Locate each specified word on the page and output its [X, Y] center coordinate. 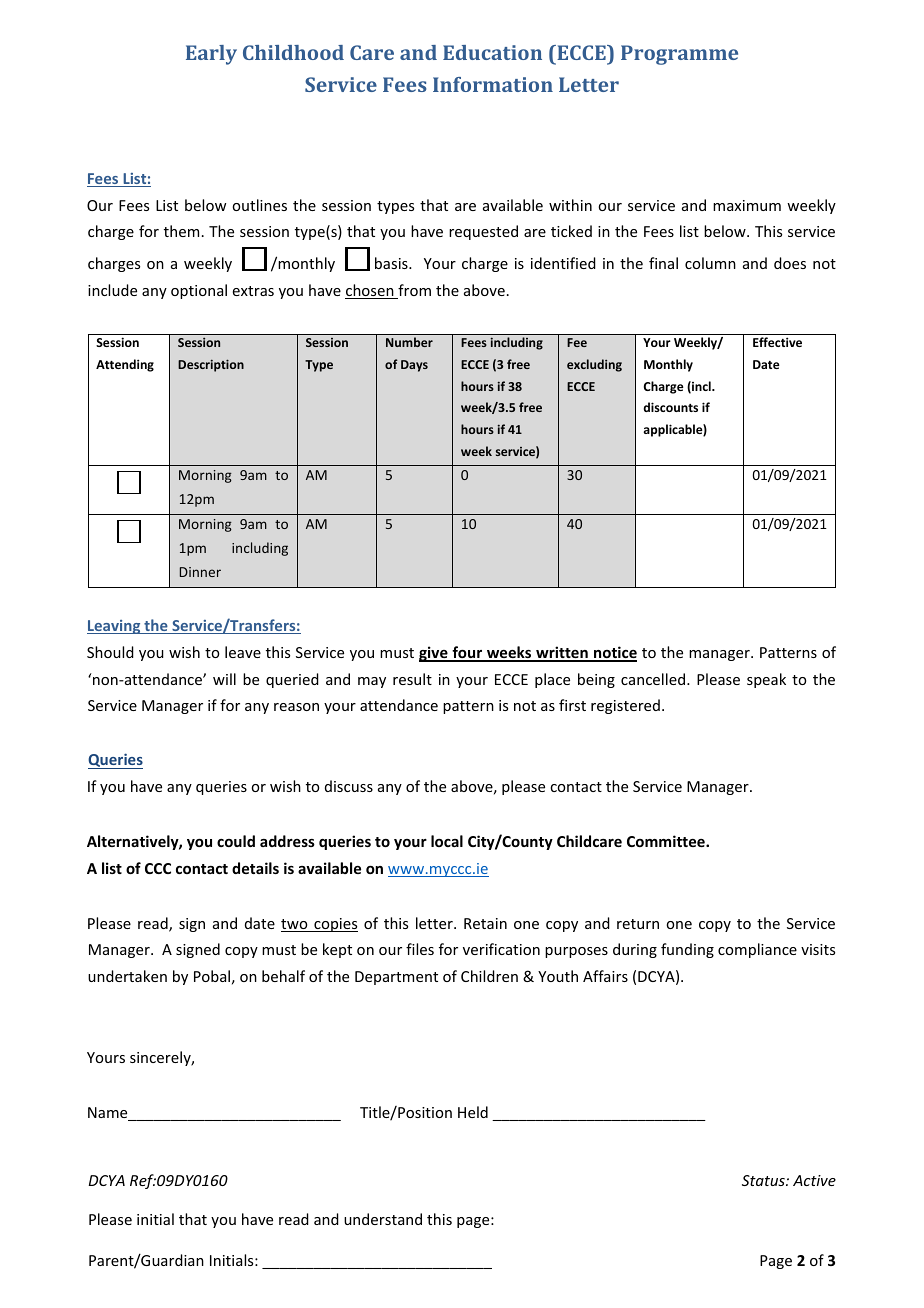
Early [211, 55]
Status [764, 1180]
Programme [679, 55]
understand [383, 1219]
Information [493, 84]
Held [473, 1112]
